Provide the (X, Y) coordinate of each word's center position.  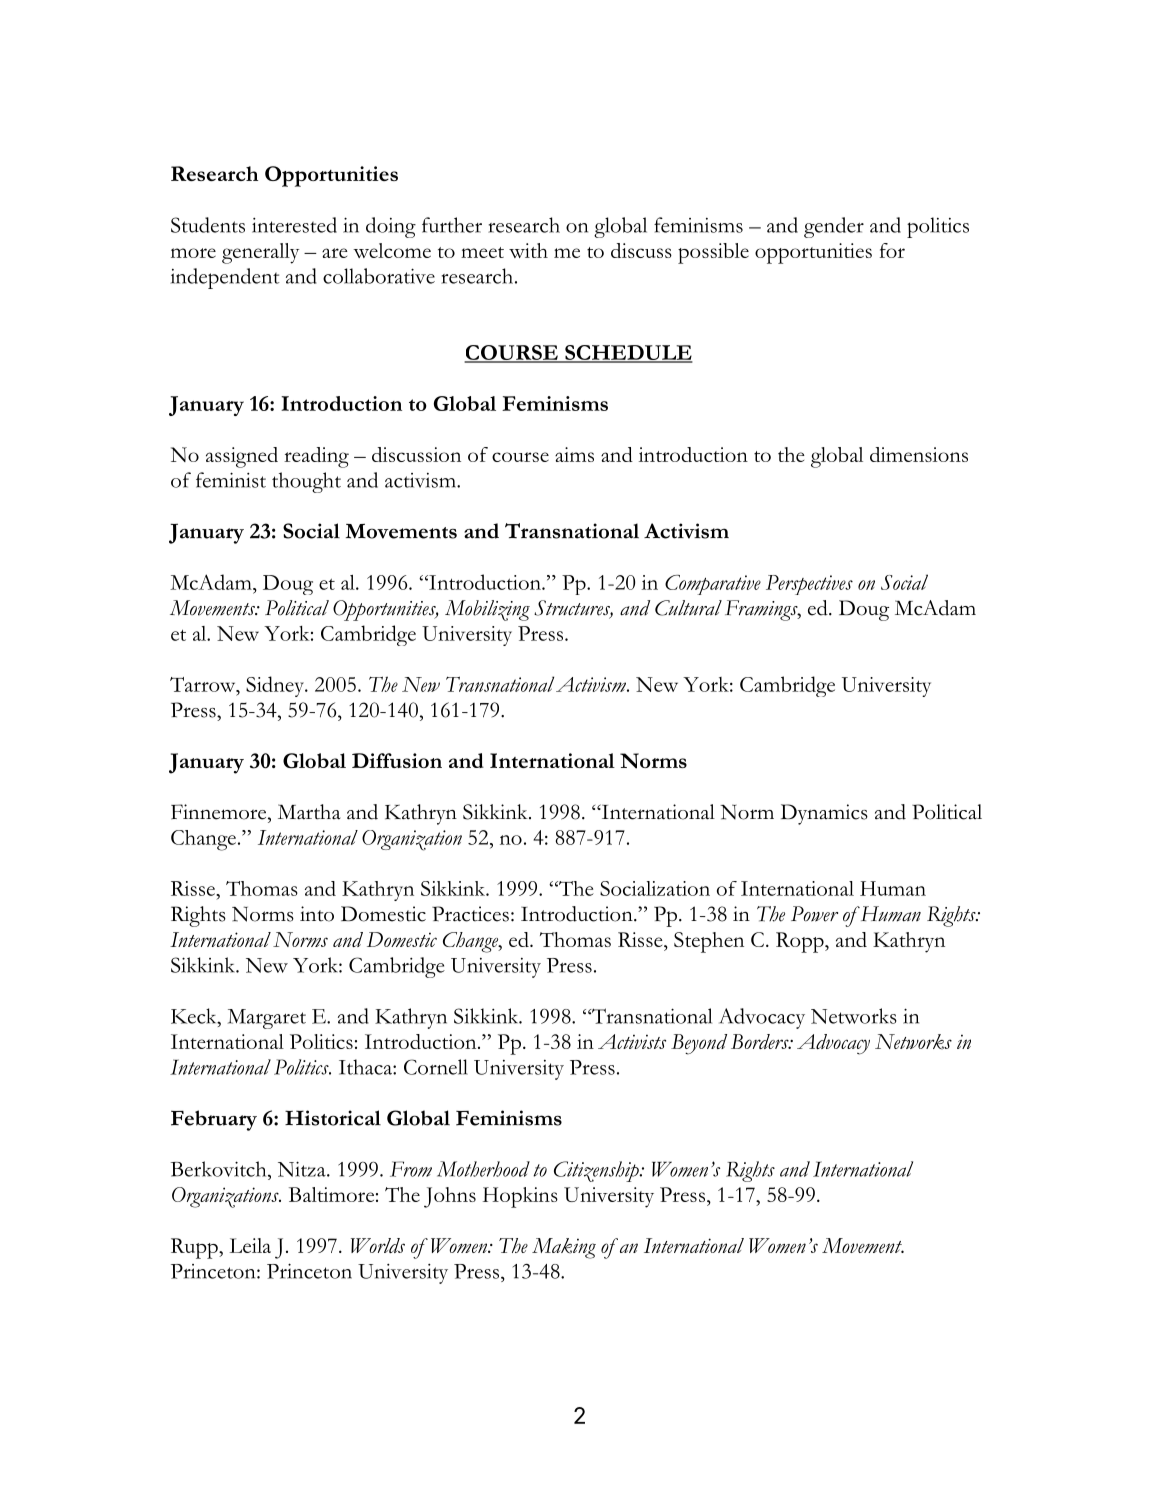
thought (306, 482)
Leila (250, 1245)
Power (814, 914)
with (528, 250)
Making (564, 1248)
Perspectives (809, 585)
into (317, 914)
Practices (470, 914)
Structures (573, 609)
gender (834, 227)
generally (260, 253)
